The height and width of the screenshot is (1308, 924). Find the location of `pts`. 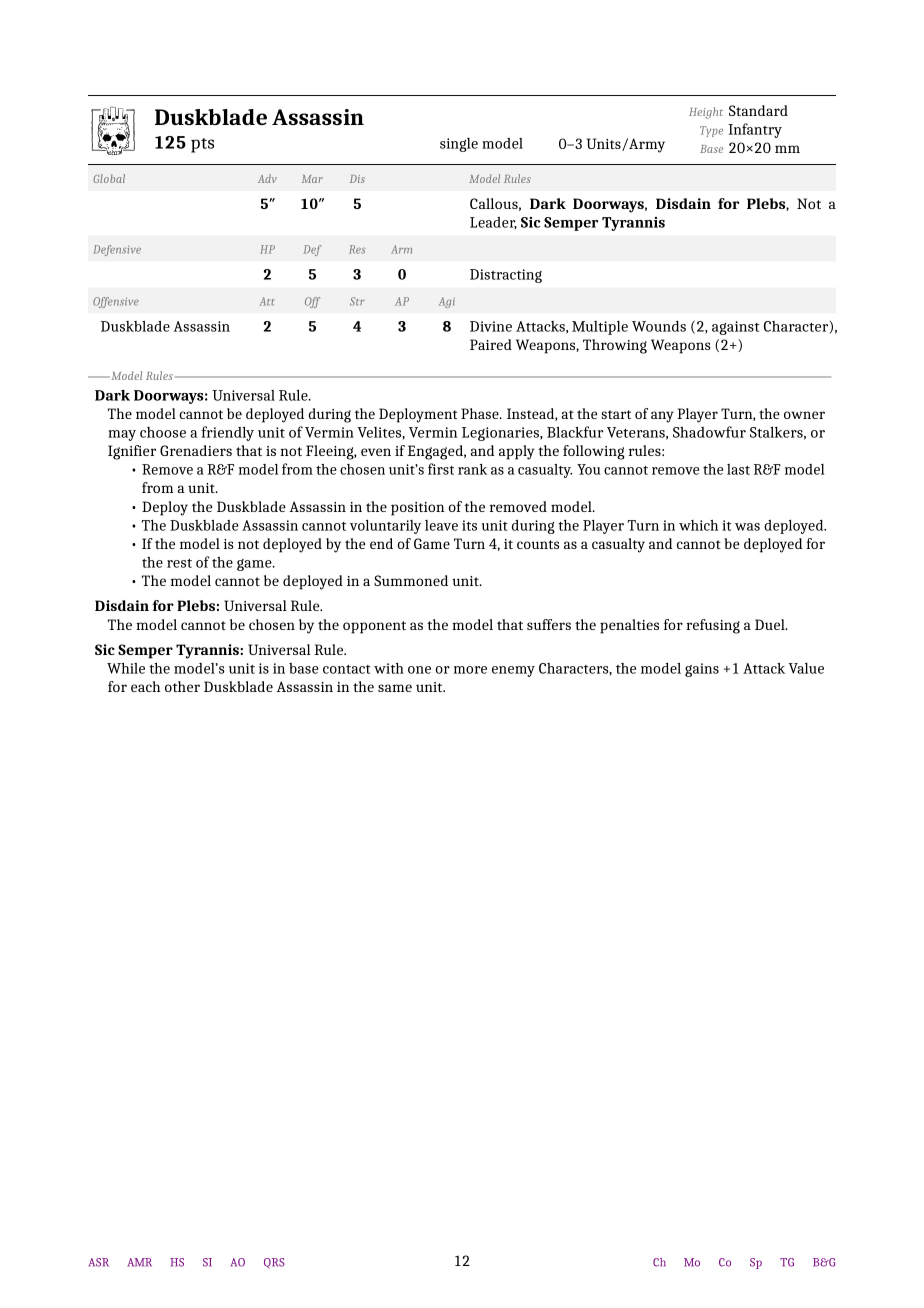

pts is located at coordinates (202, 145).
